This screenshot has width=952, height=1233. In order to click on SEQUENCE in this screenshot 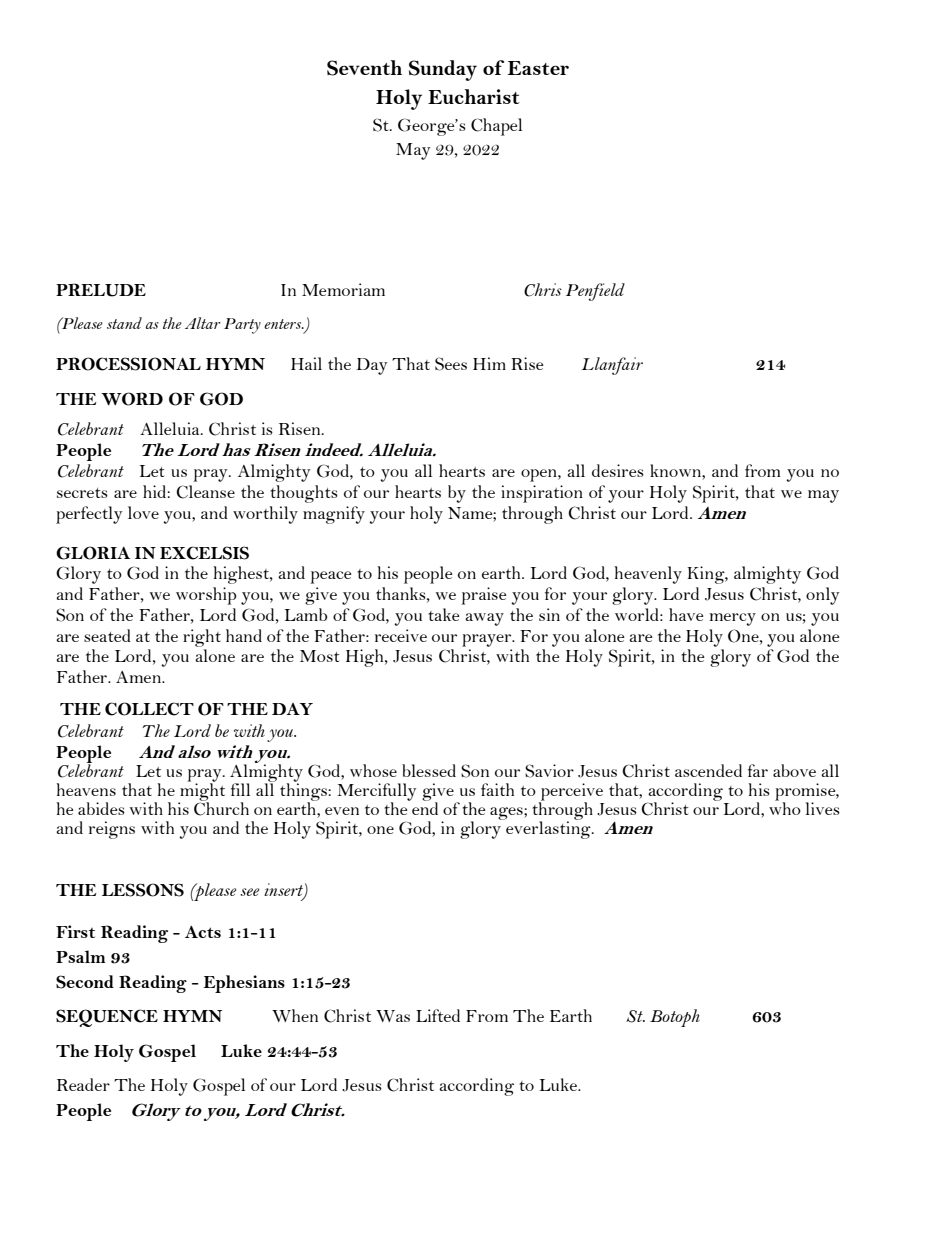, I will do `click(107, 1018)`.
